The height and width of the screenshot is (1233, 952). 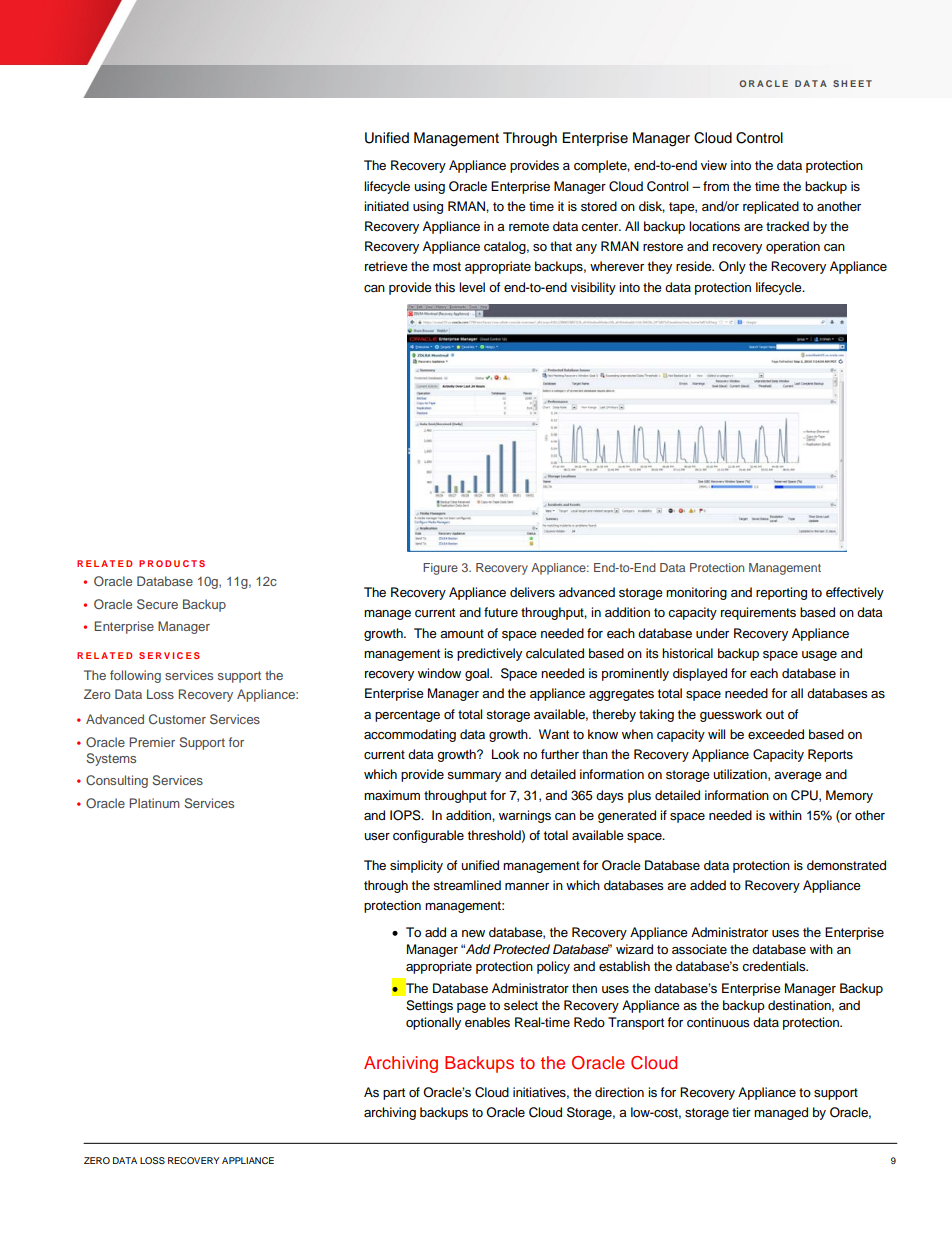 What do you see at coordinates (529, 226) in the screenshot?
I see `remote` at bounding box center [529, 226].
